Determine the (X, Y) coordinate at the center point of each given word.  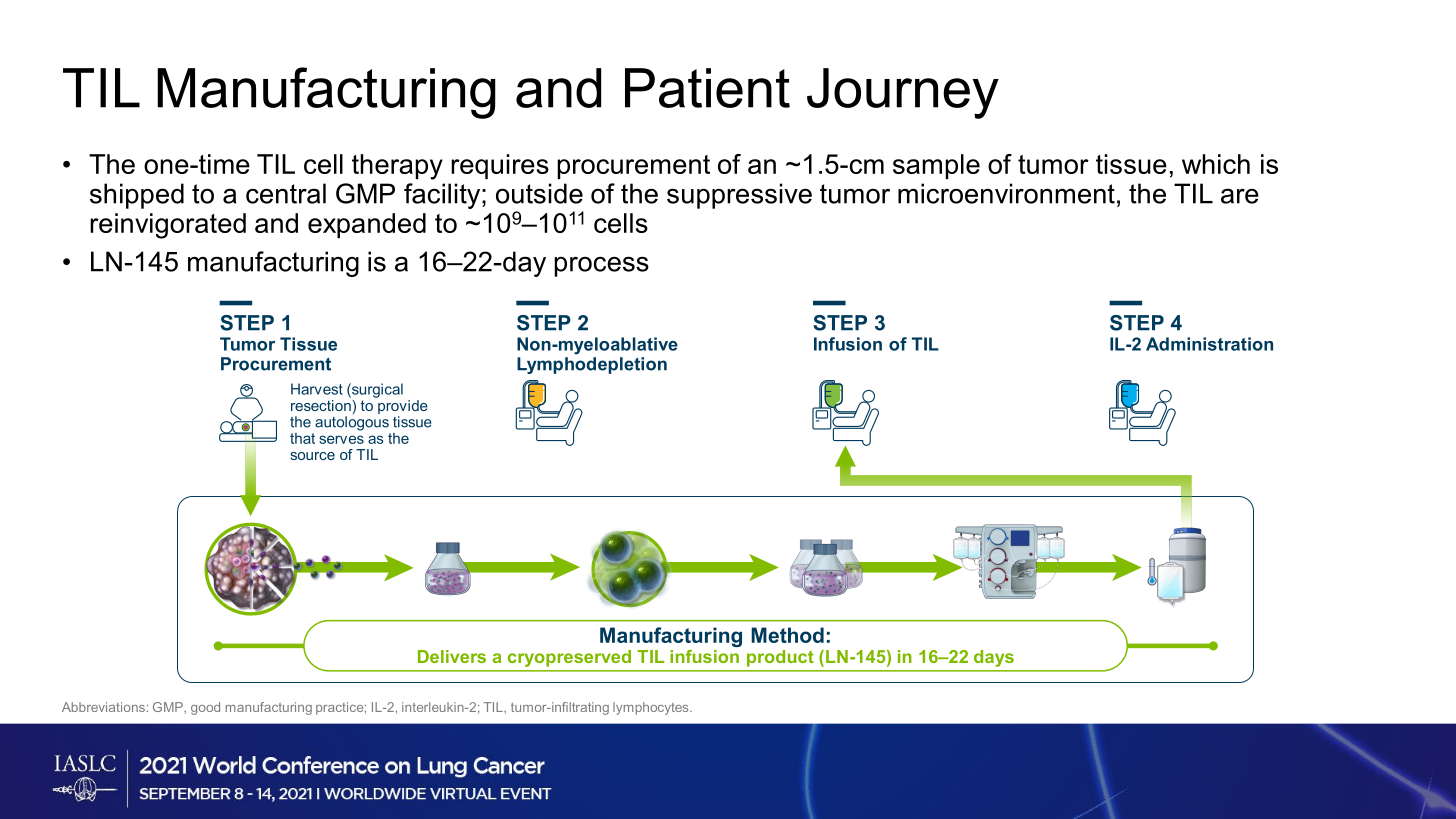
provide (403, 407)
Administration (1209, 344)
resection (321, 405)
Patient (707, 88)
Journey (903, 93)
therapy (397, 167)
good (205, 708)
